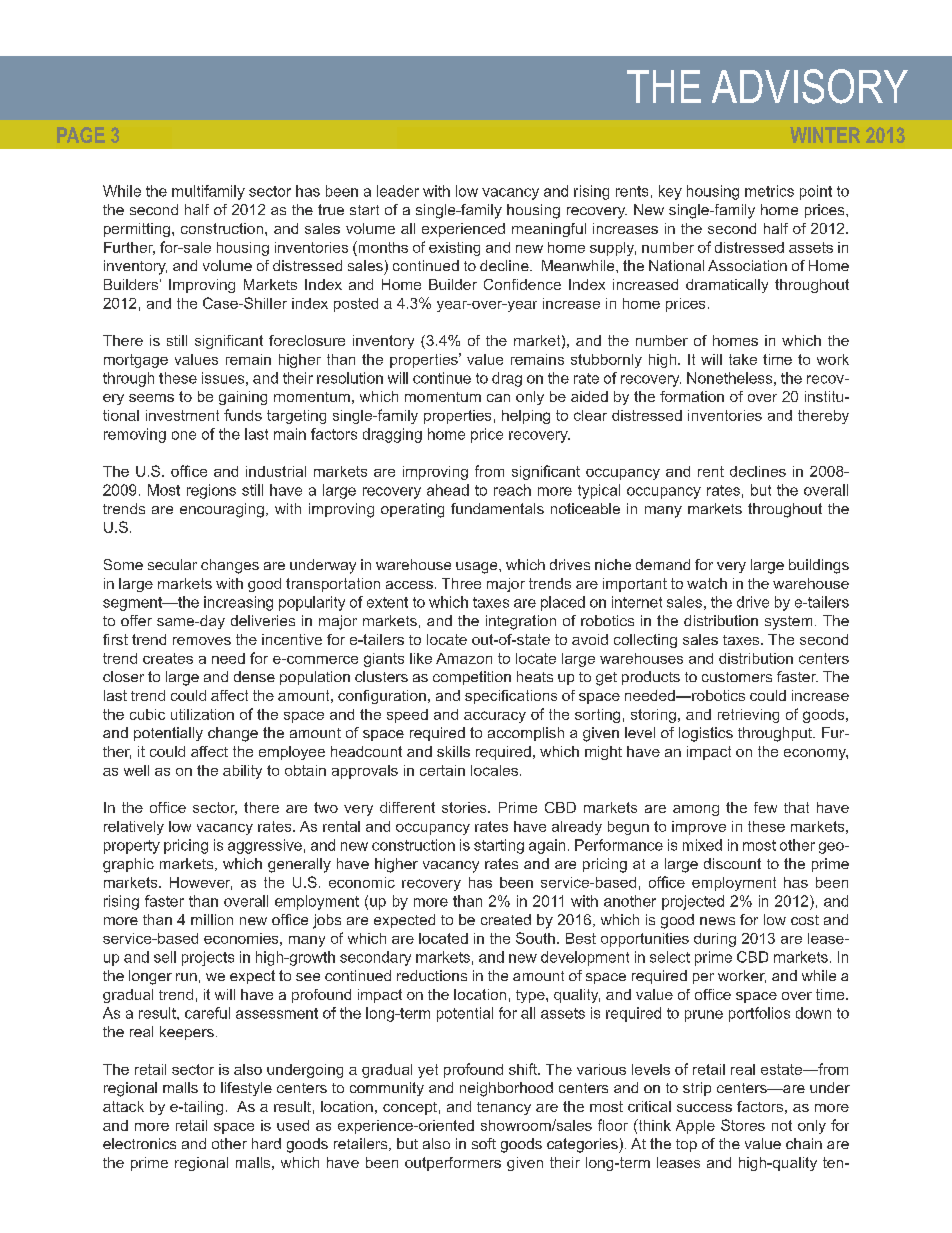 This screenshot has height=1233, width=952. What do you see at coordinates (810, 86) in the screenshot?
I see `ADVISORY` at bounding box center [810, 86].
